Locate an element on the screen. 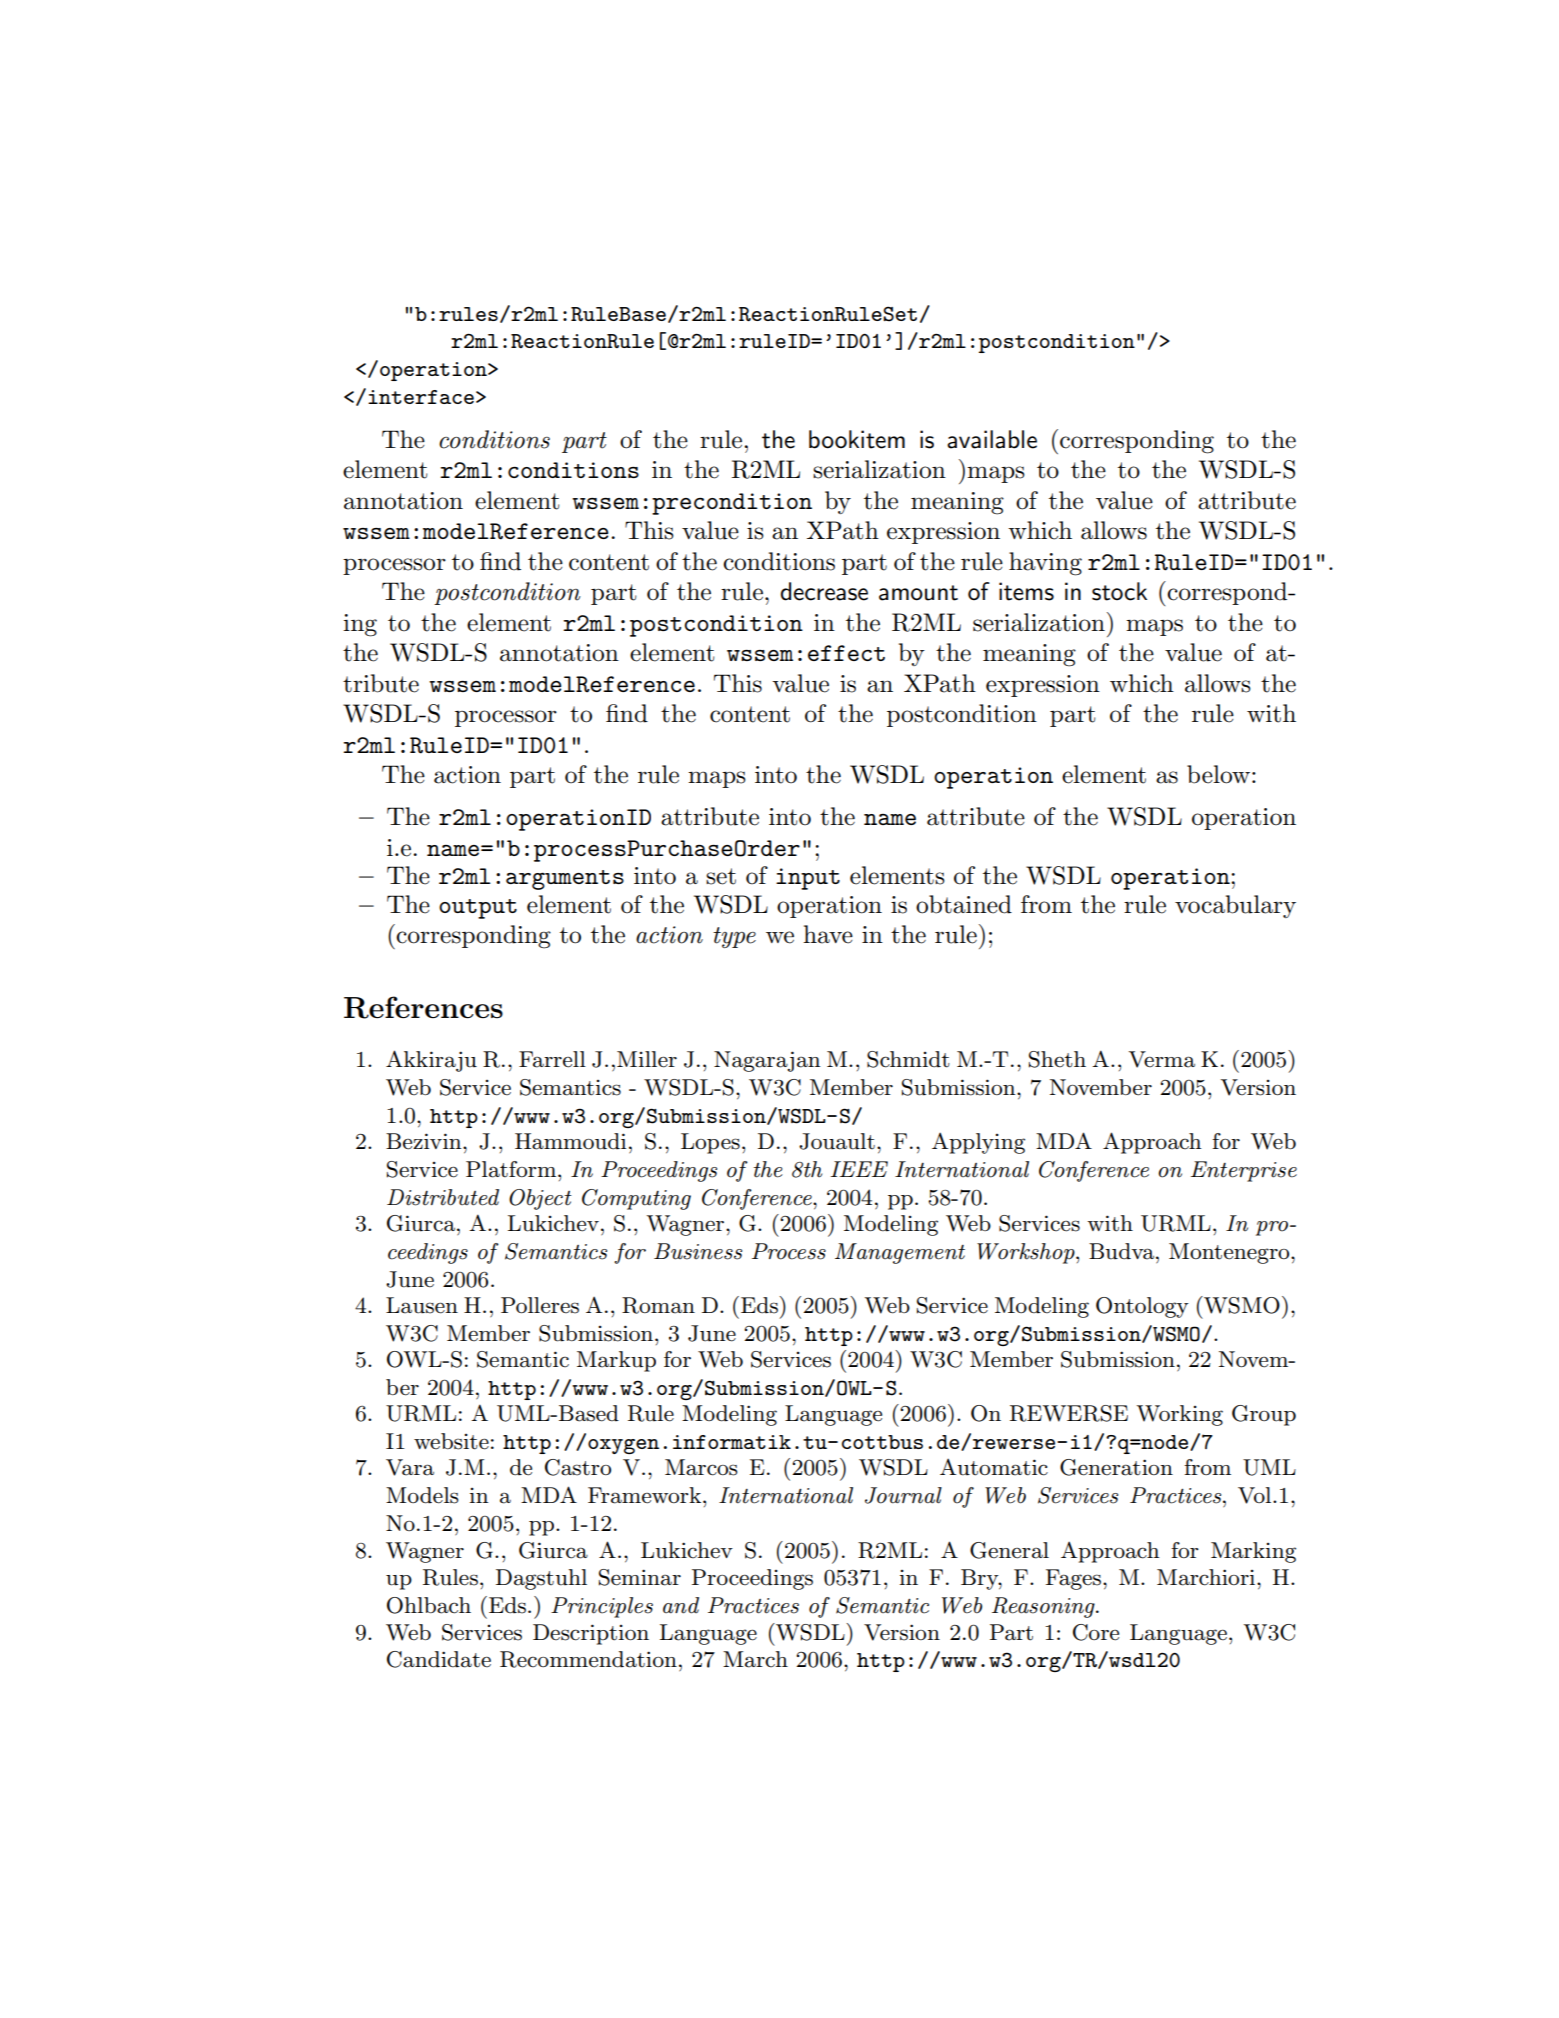  Management is located at coordinates (900, 1253).
